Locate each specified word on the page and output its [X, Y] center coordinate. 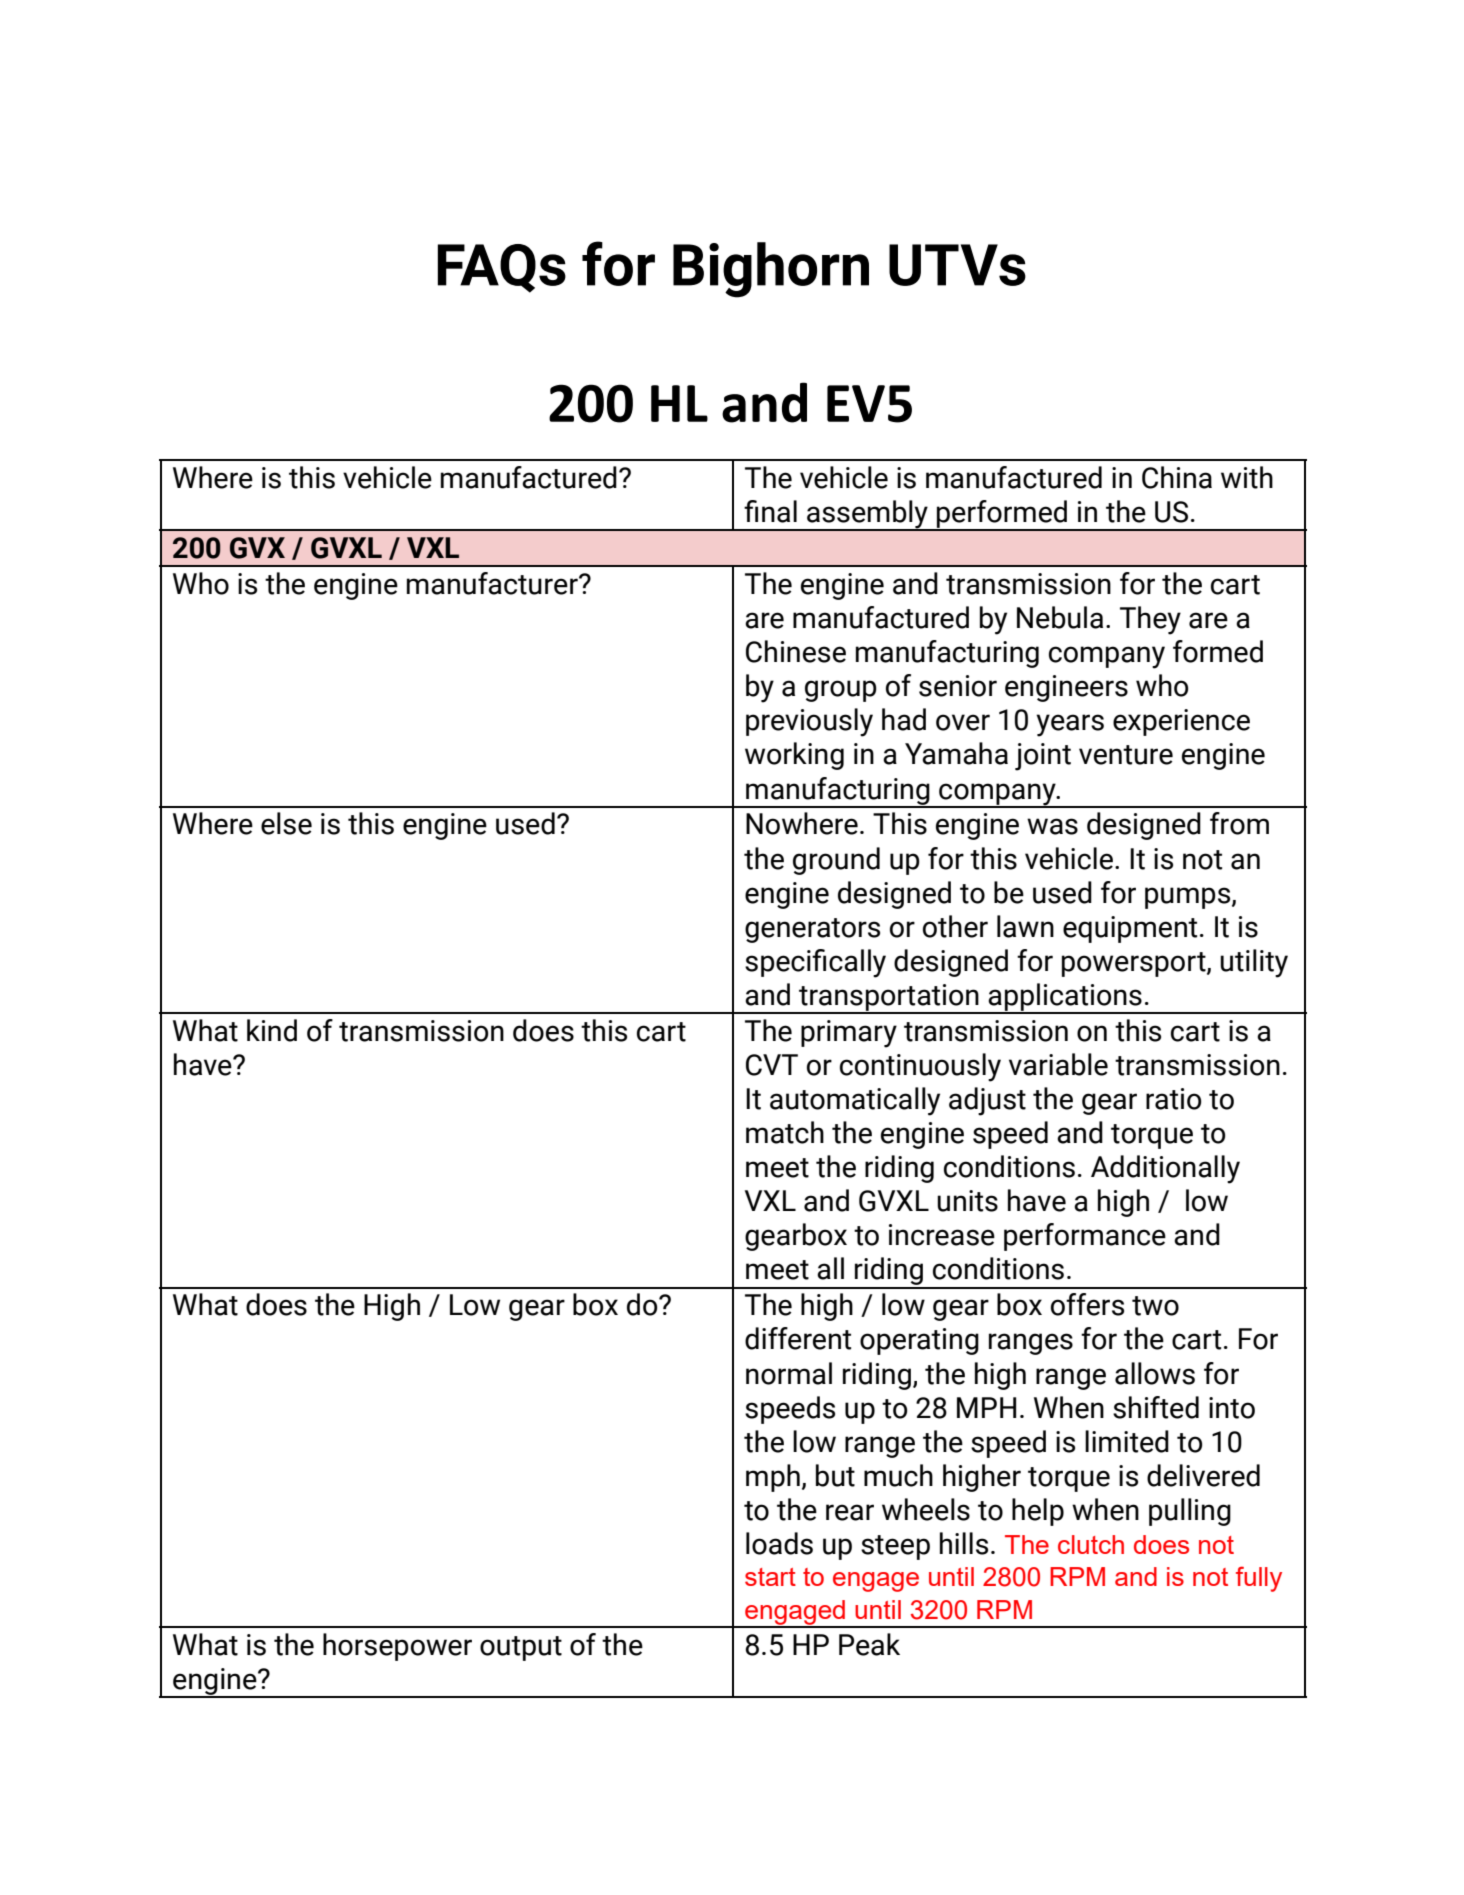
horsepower [397, 1647]
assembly [867, 515]
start [770, 1577]
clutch [1091, 1544]
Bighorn [771, 270]
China [1177, 477]
